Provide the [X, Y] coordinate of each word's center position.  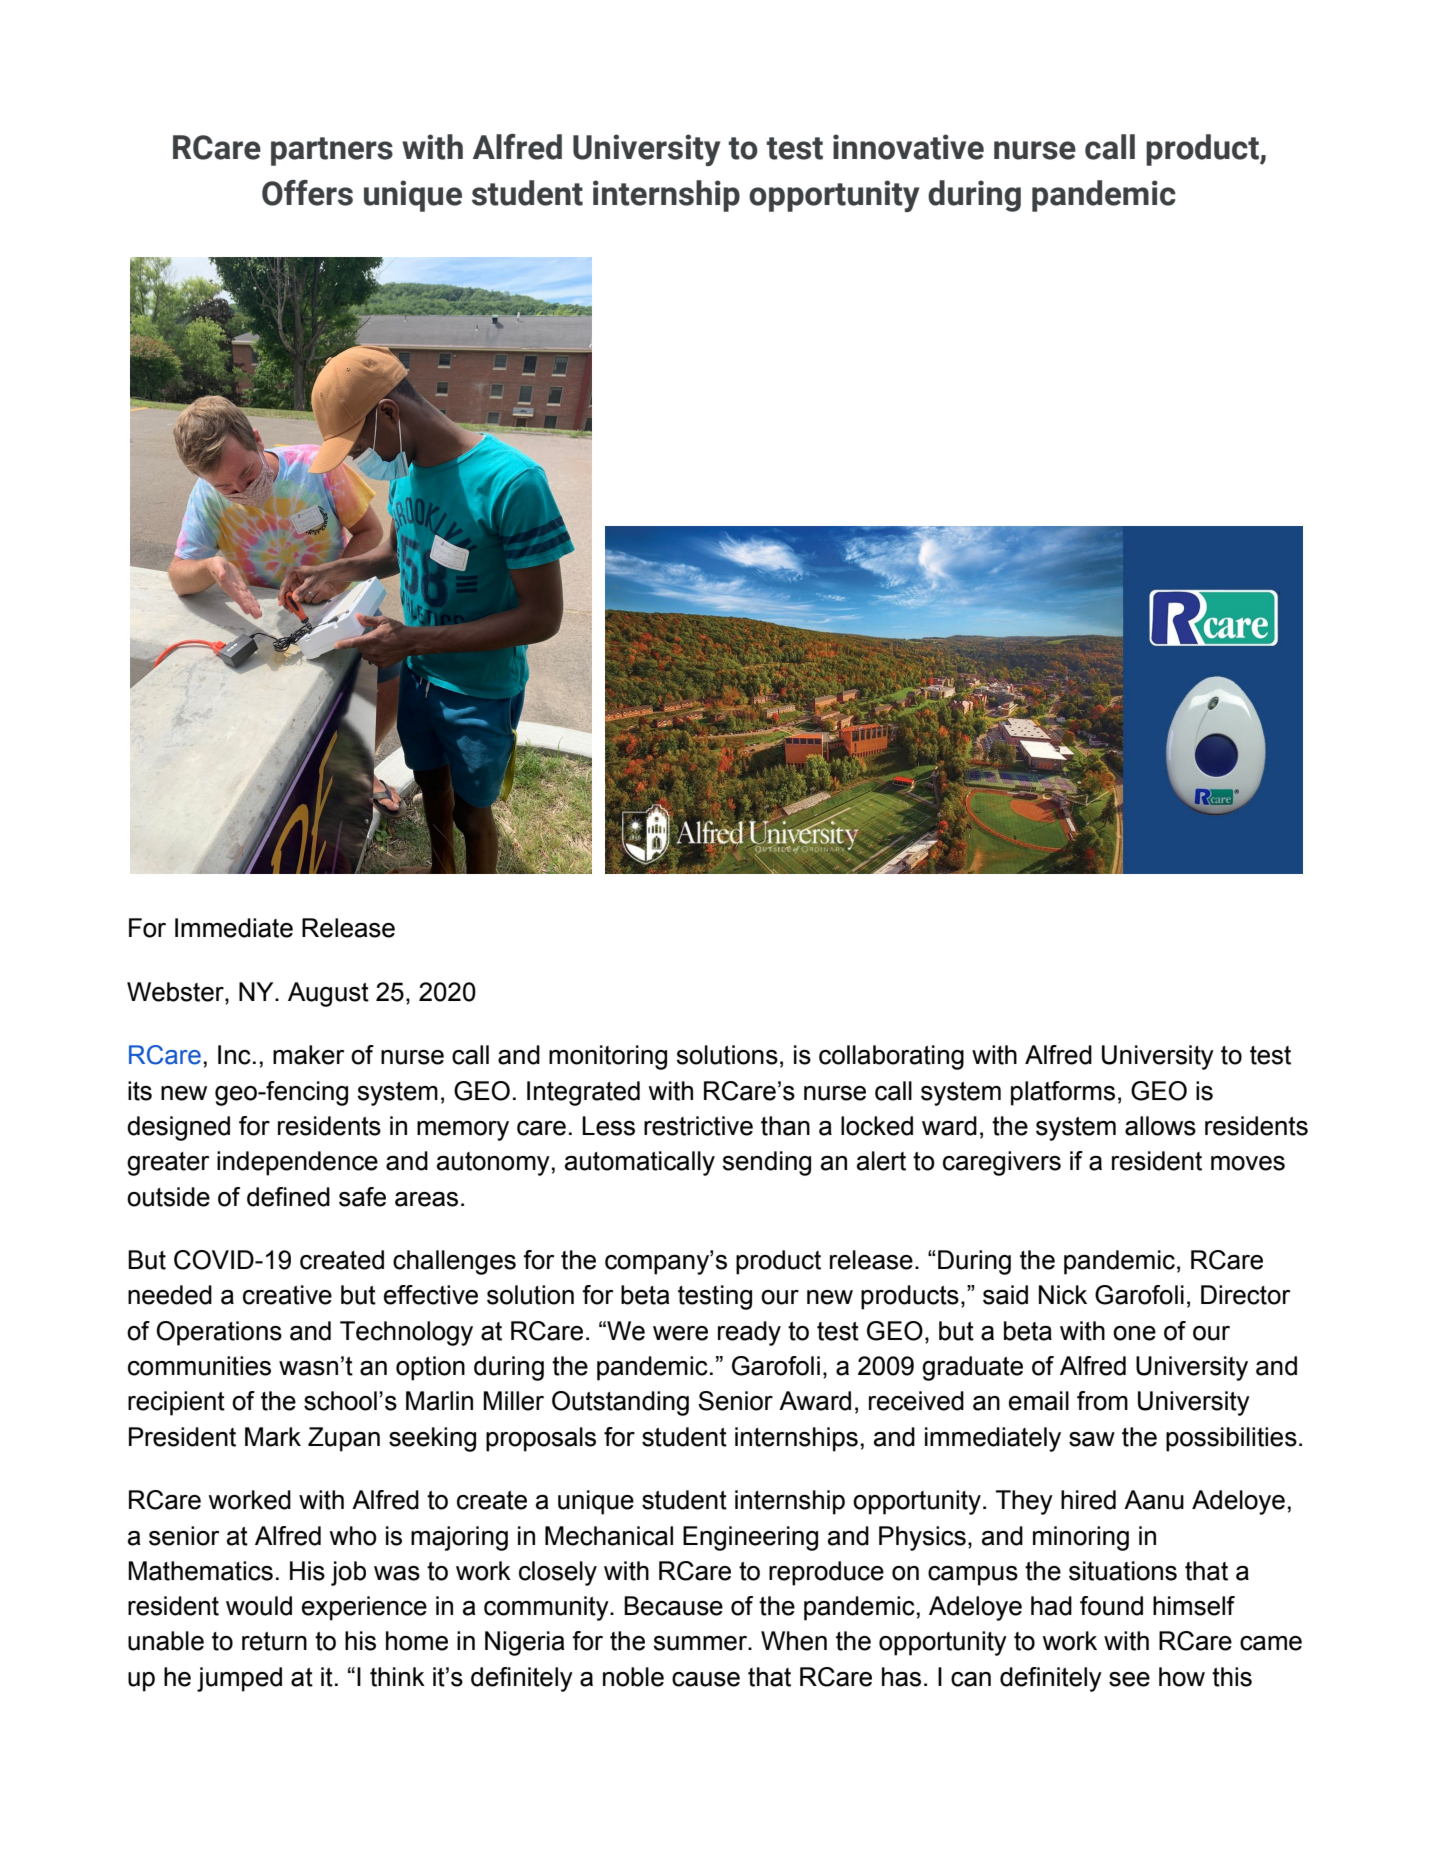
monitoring [608, 1057]
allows [1160, 1126]
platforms [1063, 1093]
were [680, 1333]
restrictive [698, 1126]
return [274, 1641]
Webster [176, 993]
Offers [307, 193]
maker [308, 1055]
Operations [219, 1333]
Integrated [583, 1093]
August [328, 994]
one [1134, 1333]
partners [332, 151]
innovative [908, 147]
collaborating [891, 1057]
